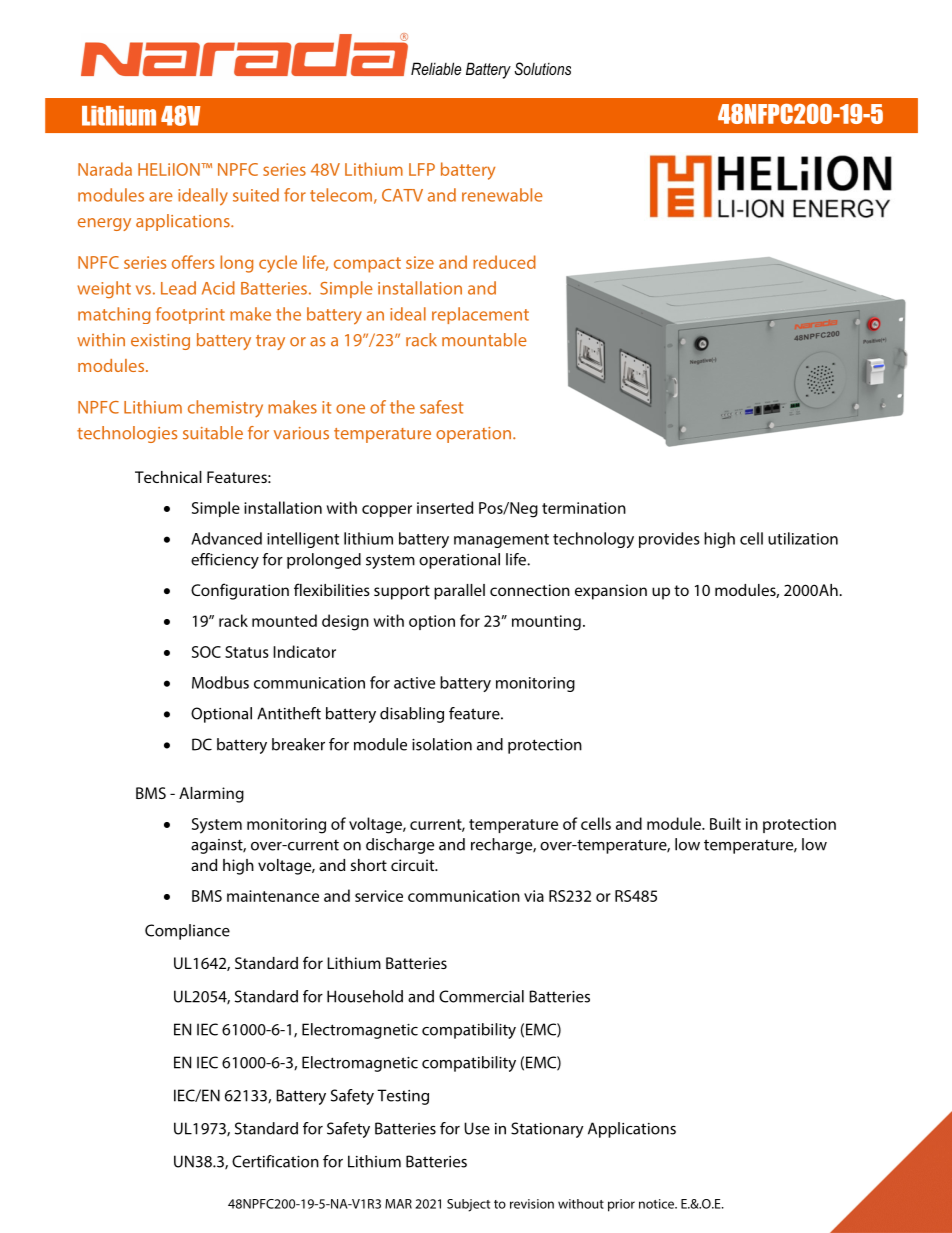 This screenshot has height=1233, width=952. What do you see at coordinates (669, 540) in the screenshot?
I see `provides` at bounding box center [669, 540].
